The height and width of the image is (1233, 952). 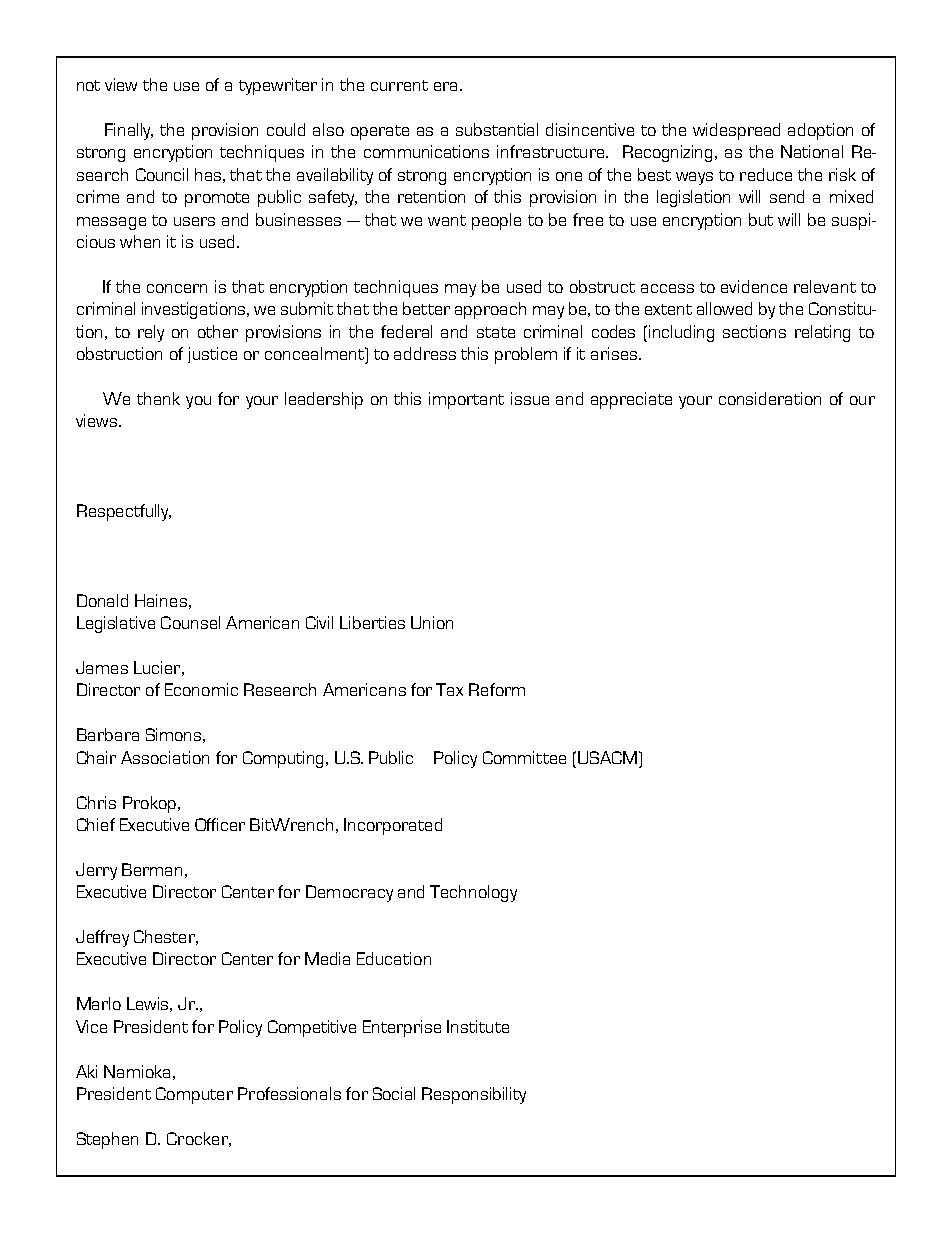 I want to click on substantial, so click(x=497, y=129).
